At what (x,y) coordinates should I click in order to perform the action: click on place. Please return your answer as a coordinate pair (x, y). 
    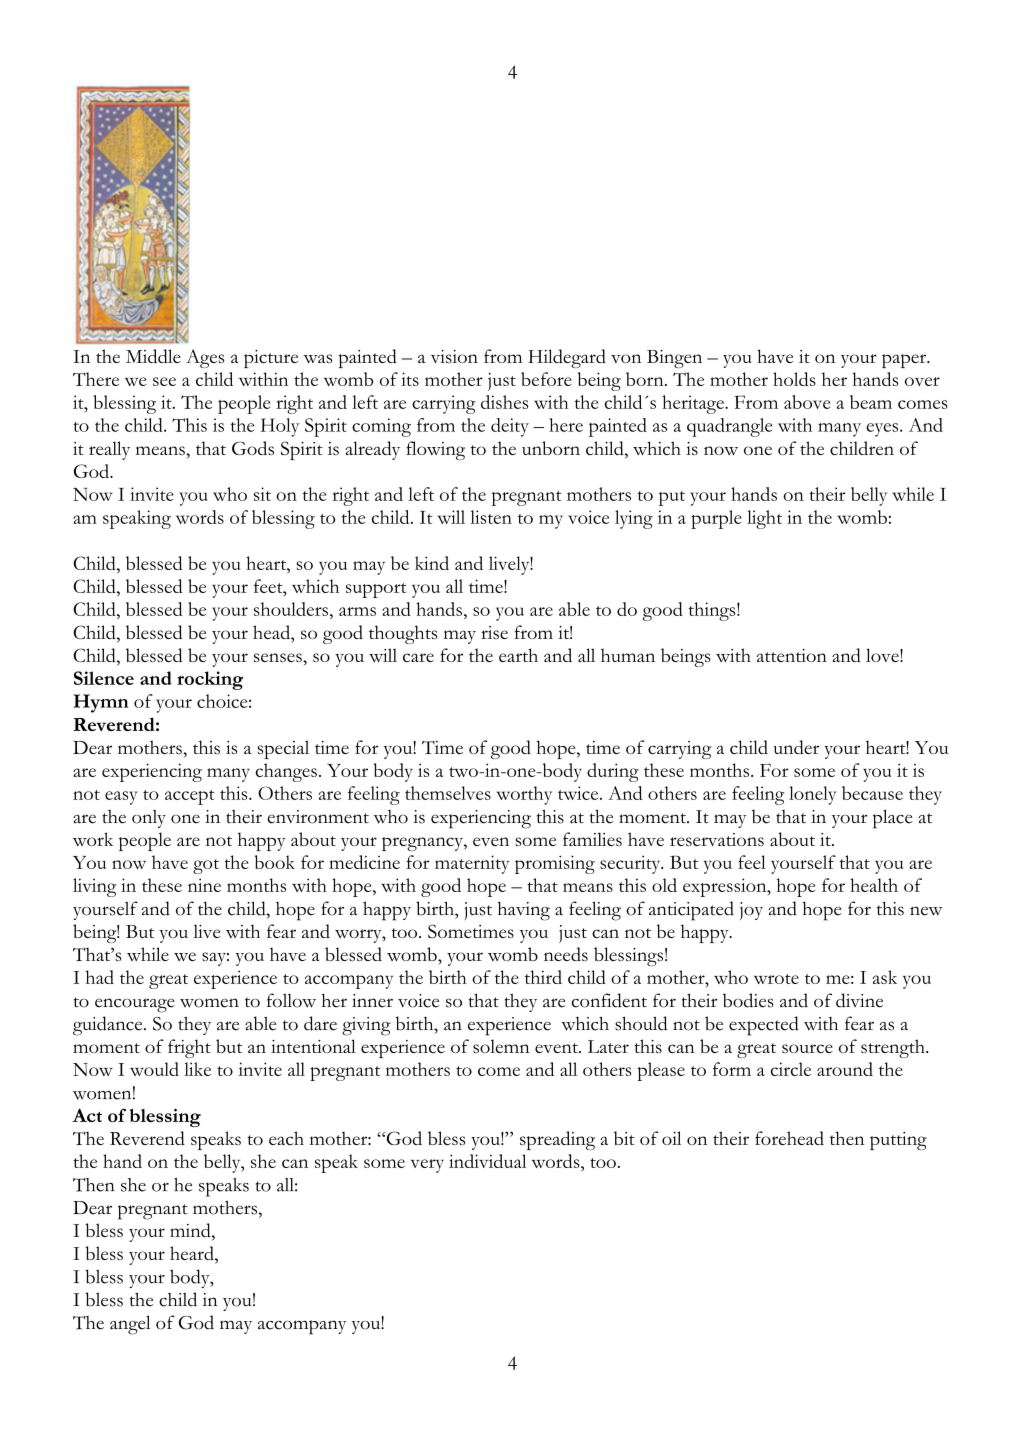
    Looking at the image, I should click on (893, 819).
